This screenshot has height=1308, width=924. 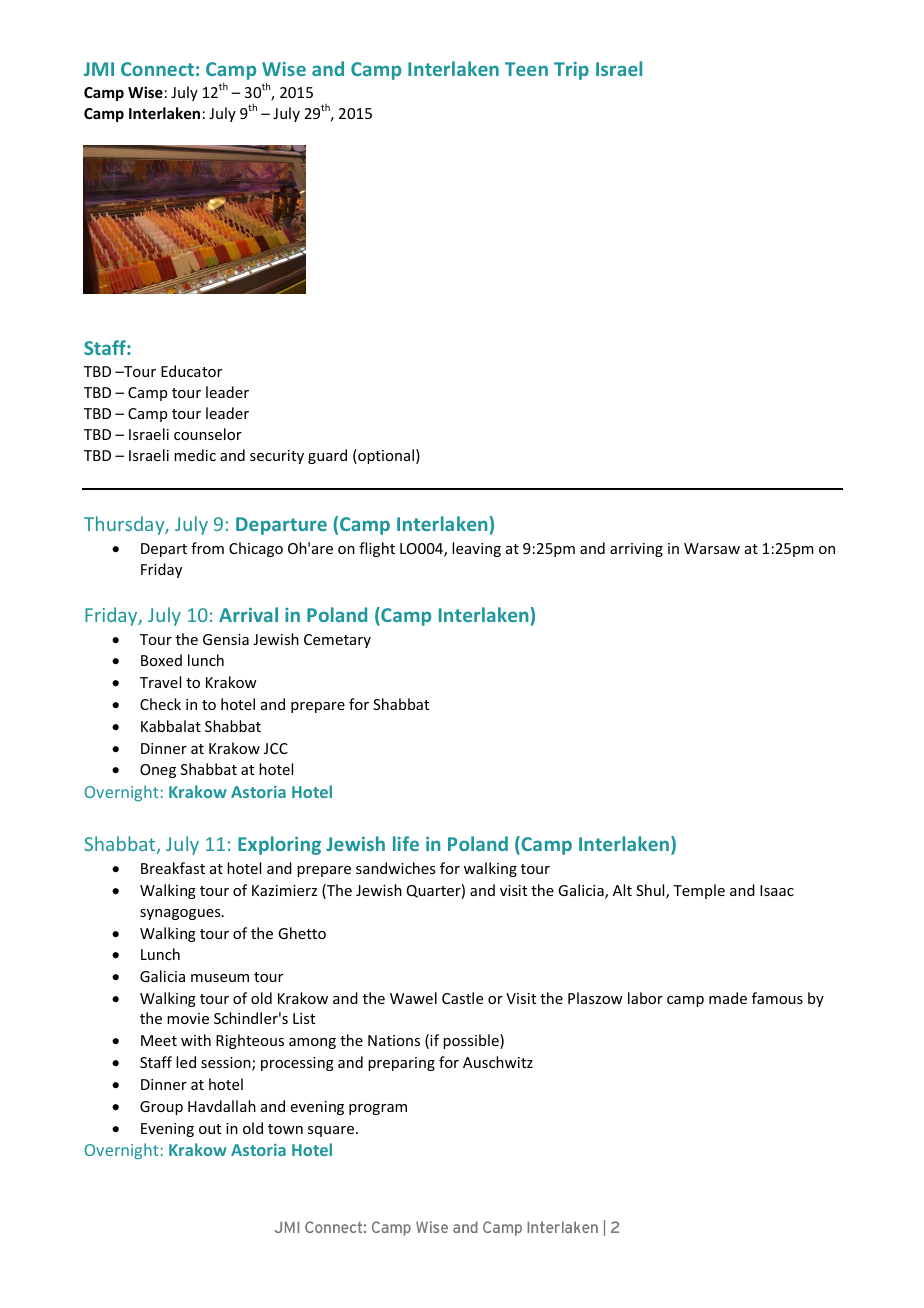 What do you see at coordinates (712, 548) in the screenshot?
I see `Warsaw` at bounding box center [712, 548].
